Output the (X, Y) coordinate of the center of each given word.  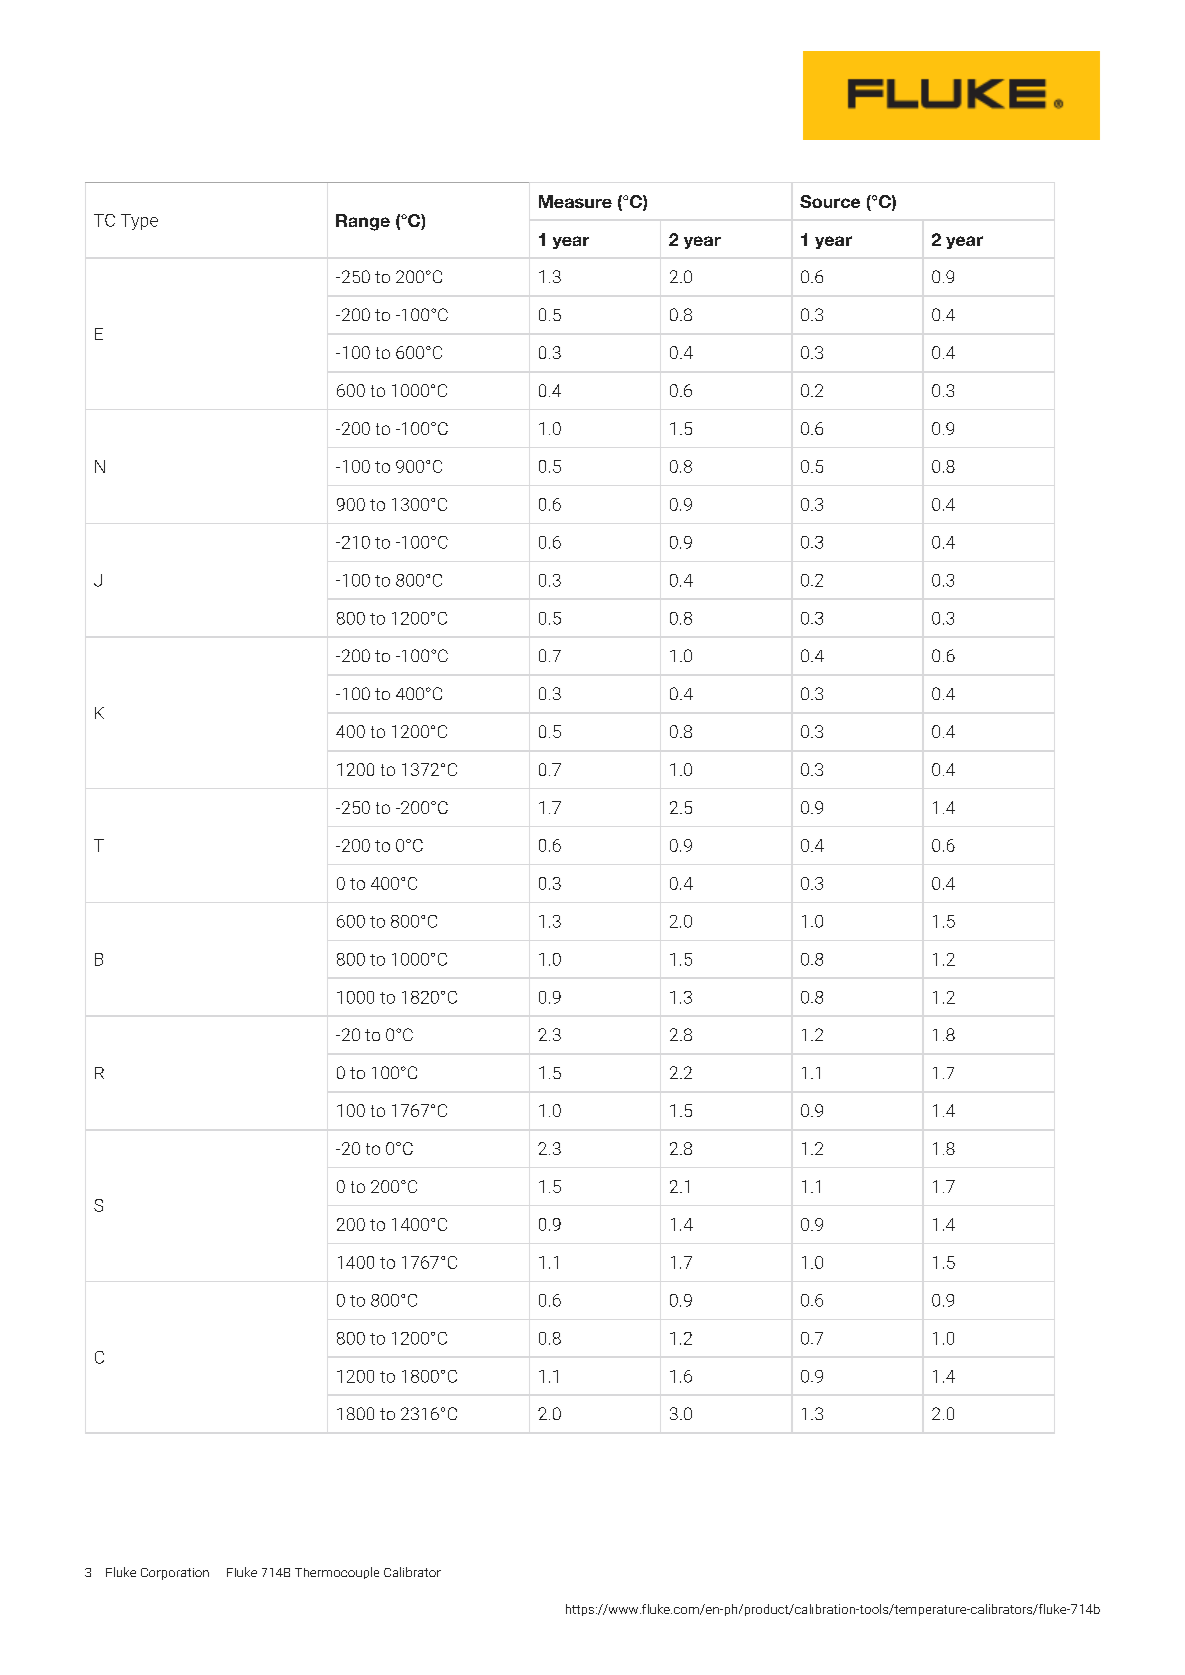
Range (363, 222)
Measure (575, 201)
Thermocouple (337, 1573)
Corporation (175, 1574)
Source (830, 201)
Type (139, 222)
